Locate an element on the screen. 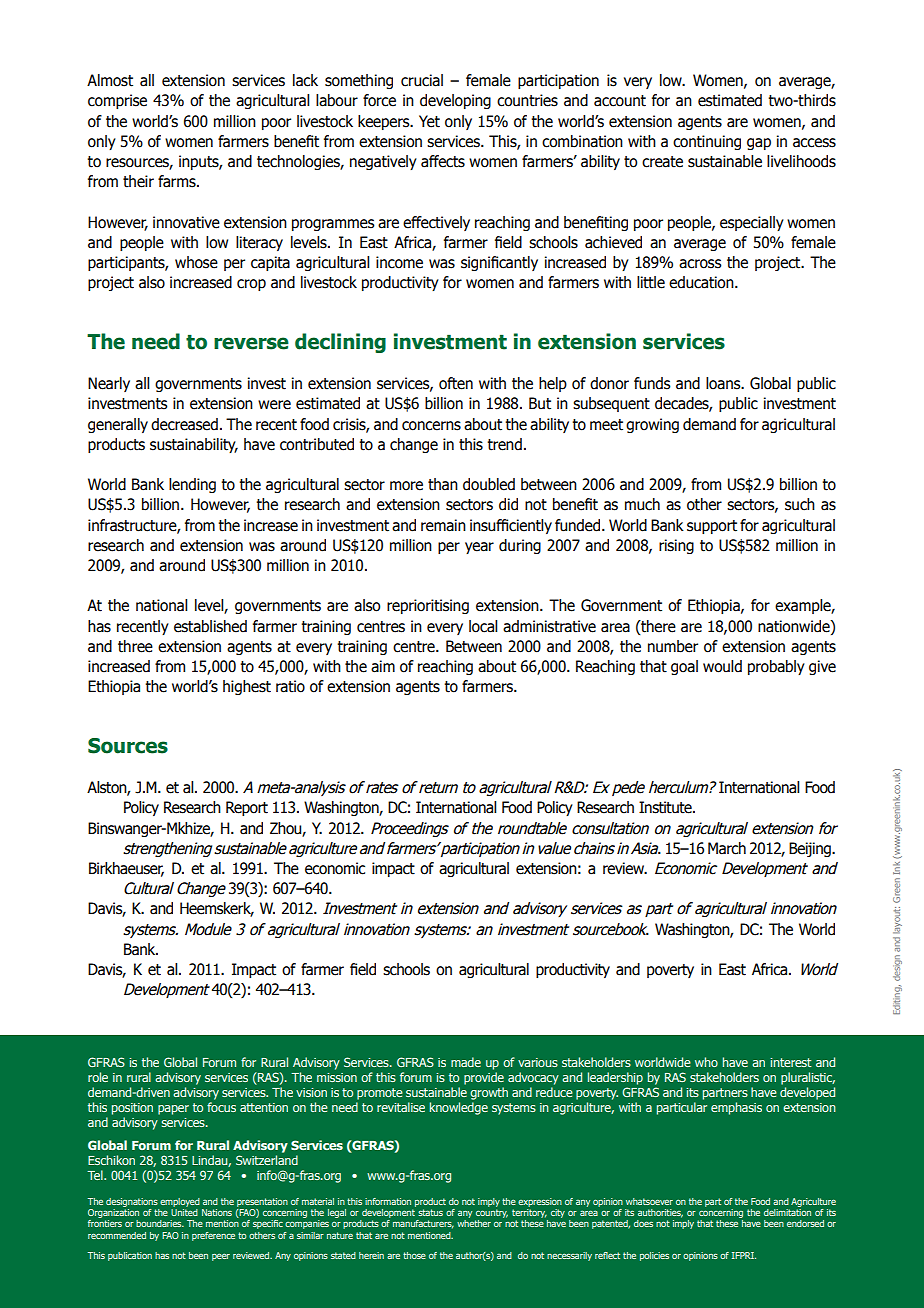  gap is located at coordinates (759, 144).
